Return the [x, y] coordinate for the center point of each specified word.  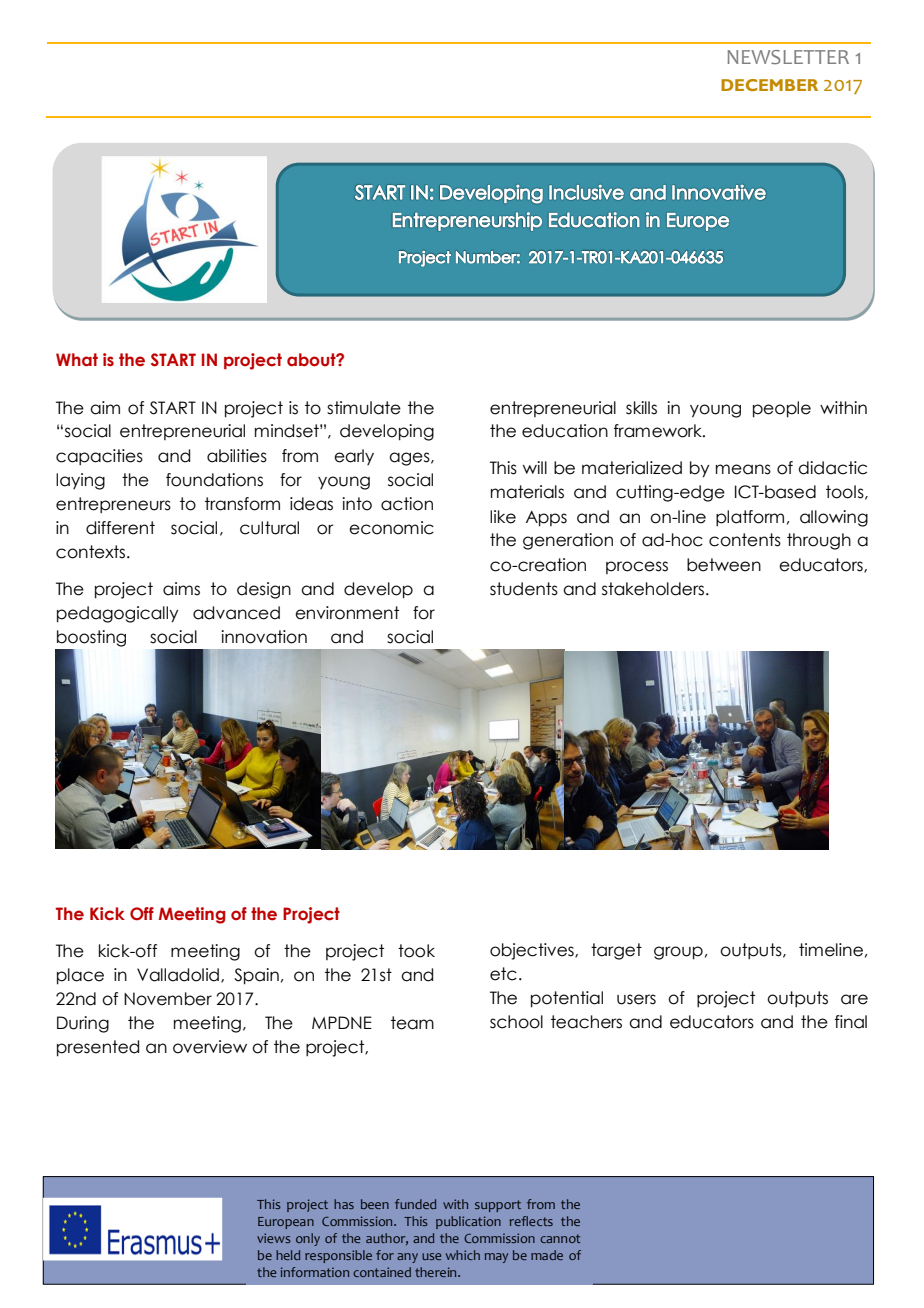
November [168, 999]
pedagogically [117, 614]
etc [503, 974]
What [77, 360]
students [524, 589]
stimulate [364, 408]
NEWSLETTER [788, 57]
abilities [237, 456]
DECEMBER [769, 85]
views [274, 1238]
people [782, 409]
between [724, 565]
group [678, 953]
